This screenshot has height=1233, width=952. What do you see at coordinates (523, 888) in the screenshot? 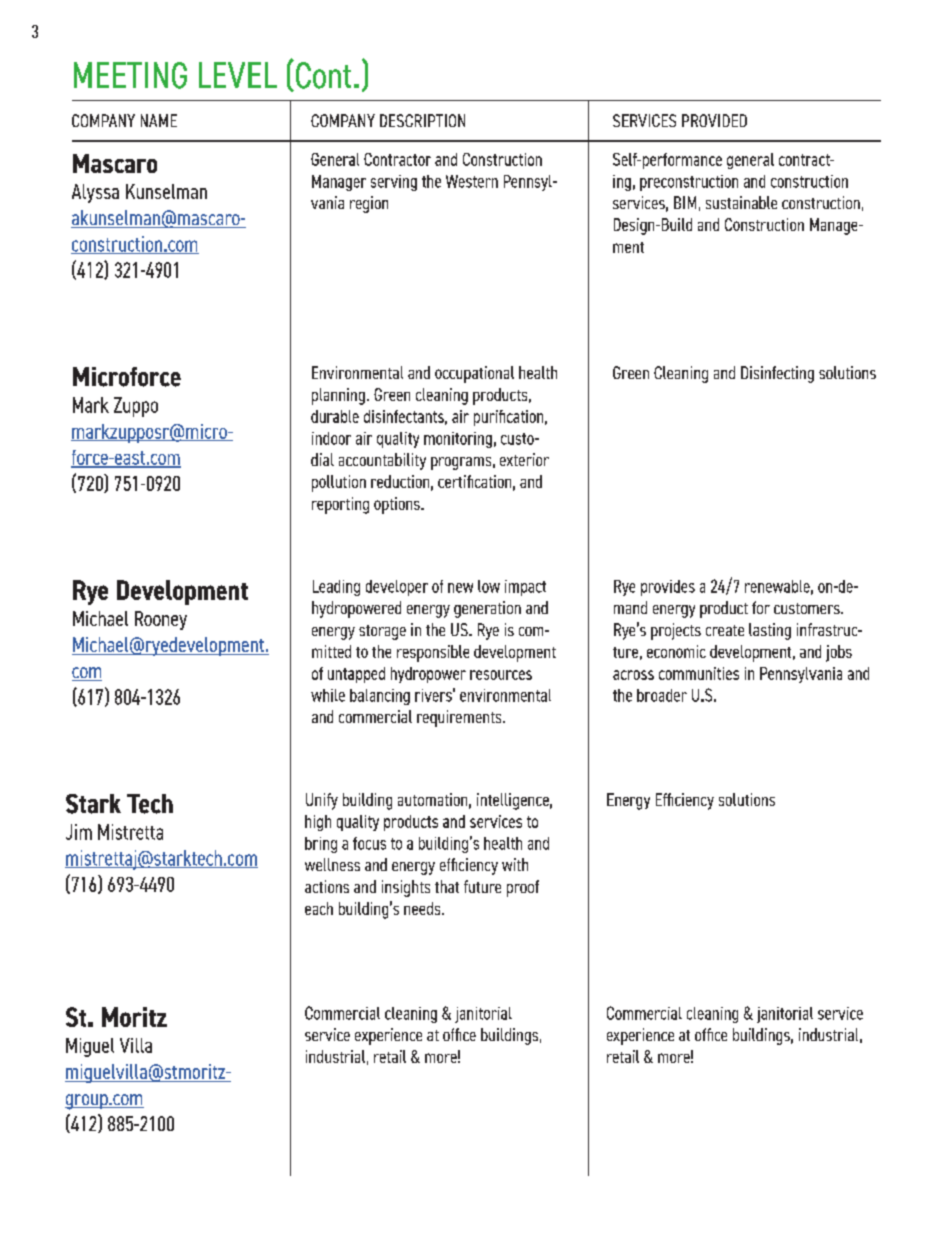
I see `proof` at bounding box center [523, 888].
